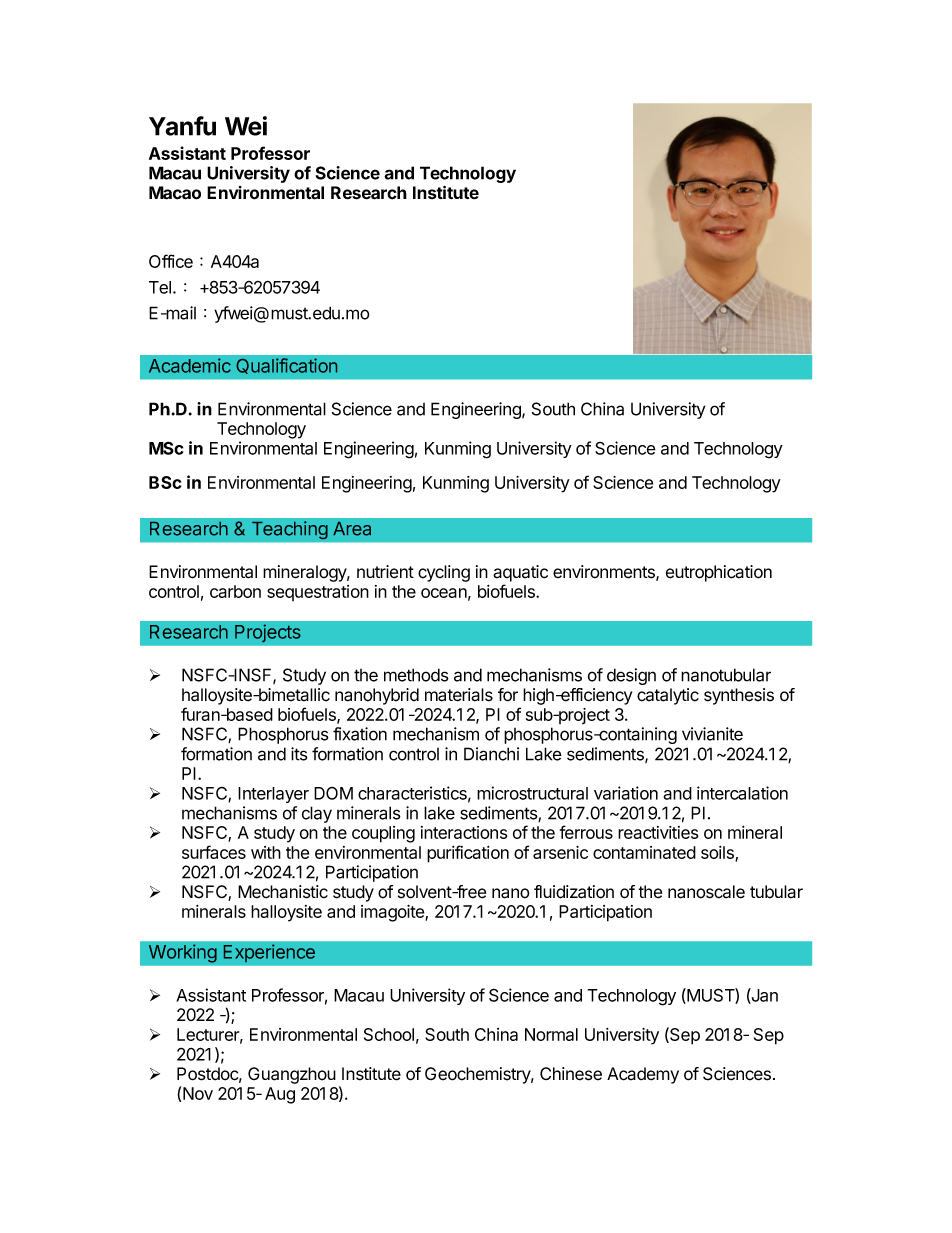 This image has height=1233, width=952. What do you see at coordinates (631, 676) in the image?
I see `design` at bounding box center [631, 676].
